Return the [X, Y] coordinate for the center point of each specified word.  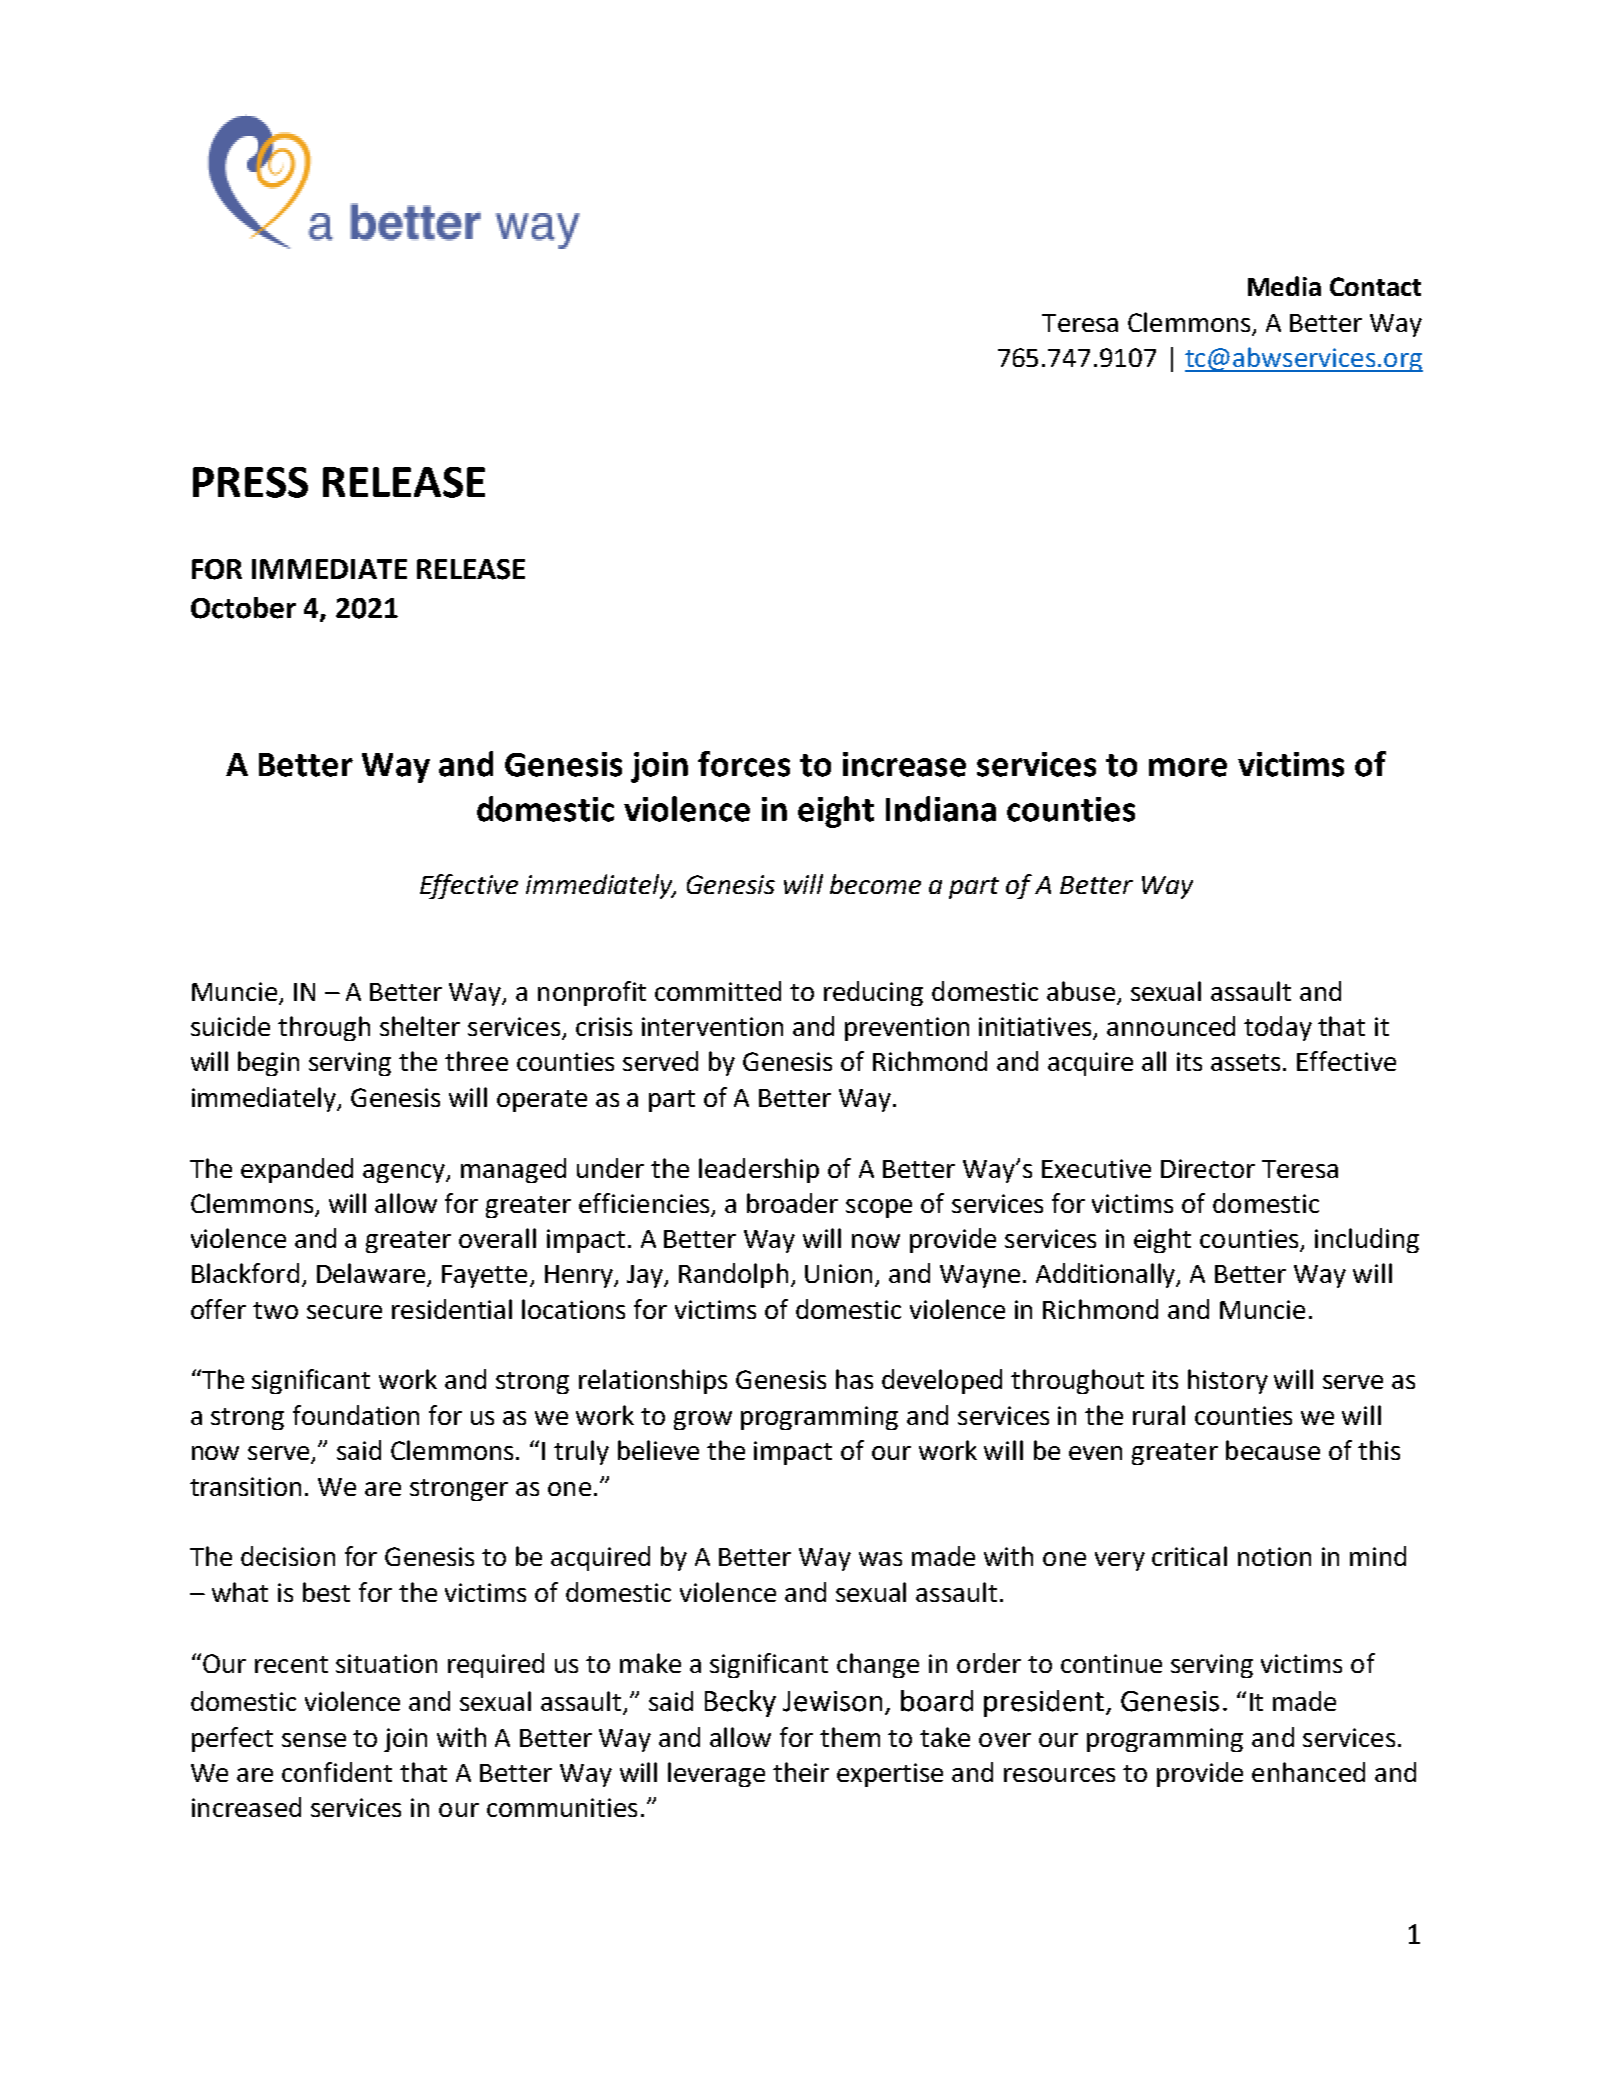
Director [1208, 1168]
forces [744, 764]
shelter [420, 1026]
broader [792, 1203]
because [1273, 1450]
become [875, 884]
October [243, 608]
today [1278, 1028]
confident [337, 1772]
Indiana [941, 809]
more [1188, 767]
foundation [356, 1415]
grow [703, 1420]
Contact [1375, 286]
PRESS [250, 482]
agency [405, 1173]
